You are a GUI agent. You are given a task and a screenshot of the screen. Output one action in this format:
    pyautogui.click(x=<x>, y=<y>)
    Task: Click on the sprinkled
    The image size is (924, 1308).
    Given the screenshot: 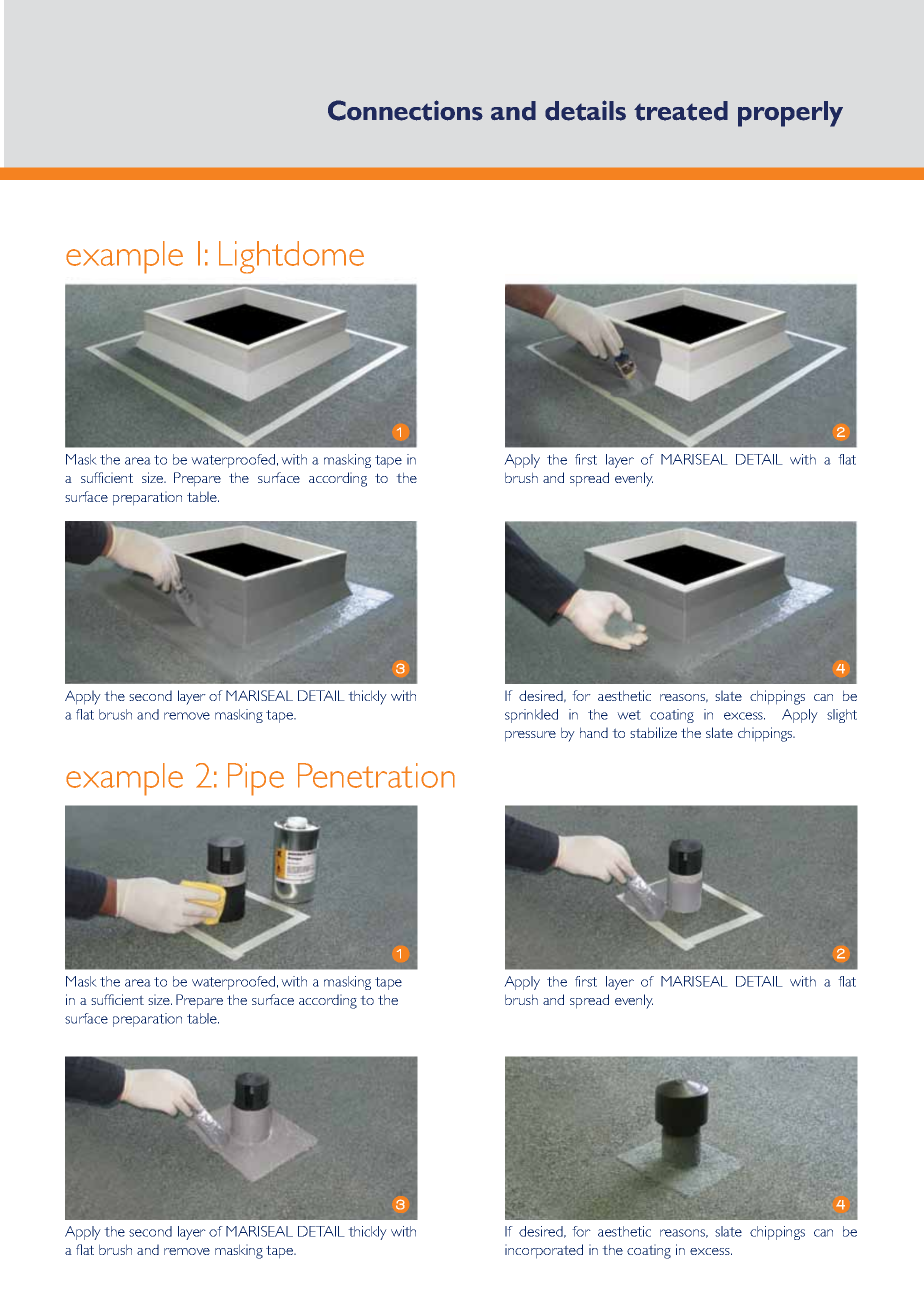 What is the action you would take?
    pyautogui.click(x=531, y=716)
